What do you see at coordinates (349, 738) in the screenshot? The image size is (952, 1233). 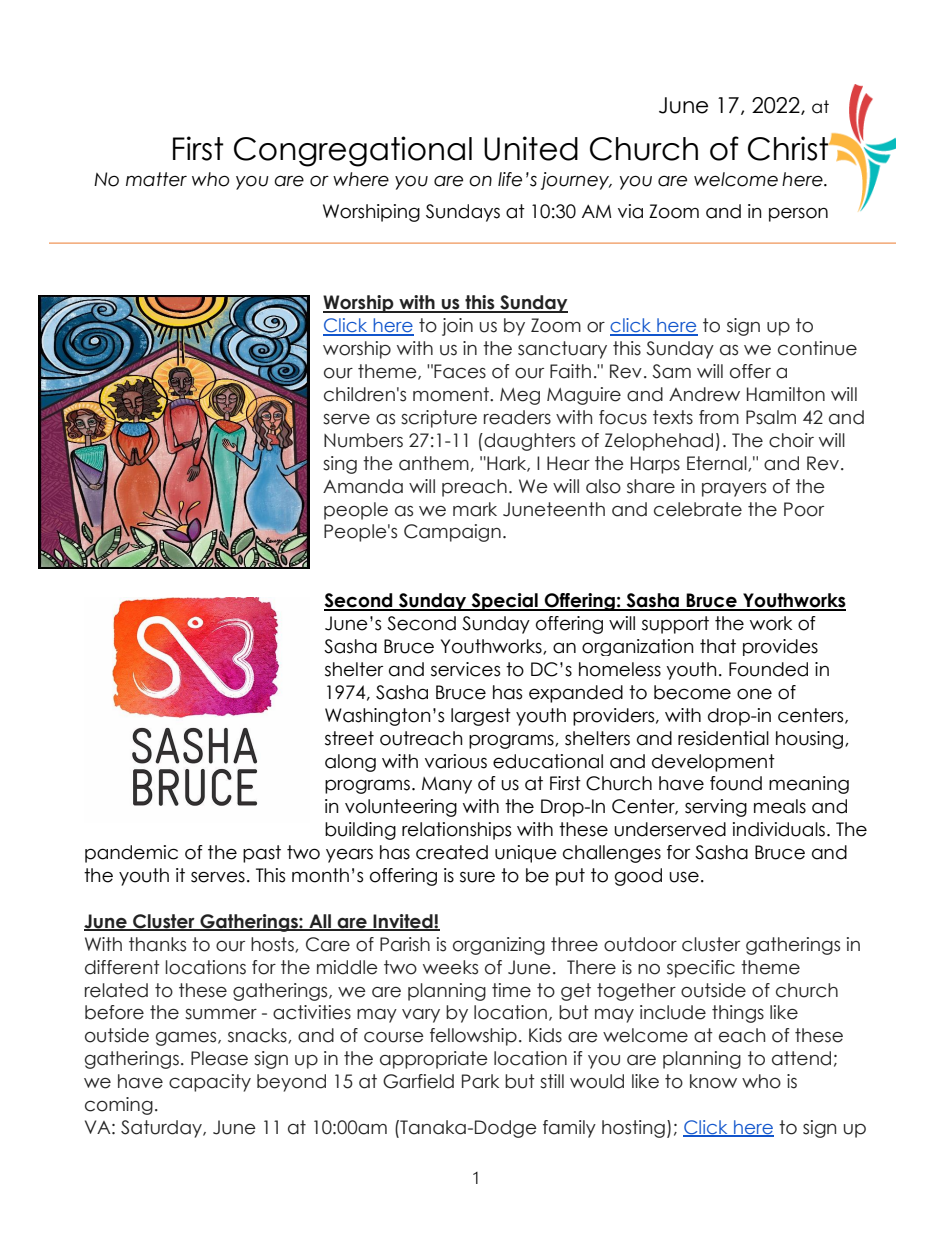 I see `street` at bounding box center [349, 738].
